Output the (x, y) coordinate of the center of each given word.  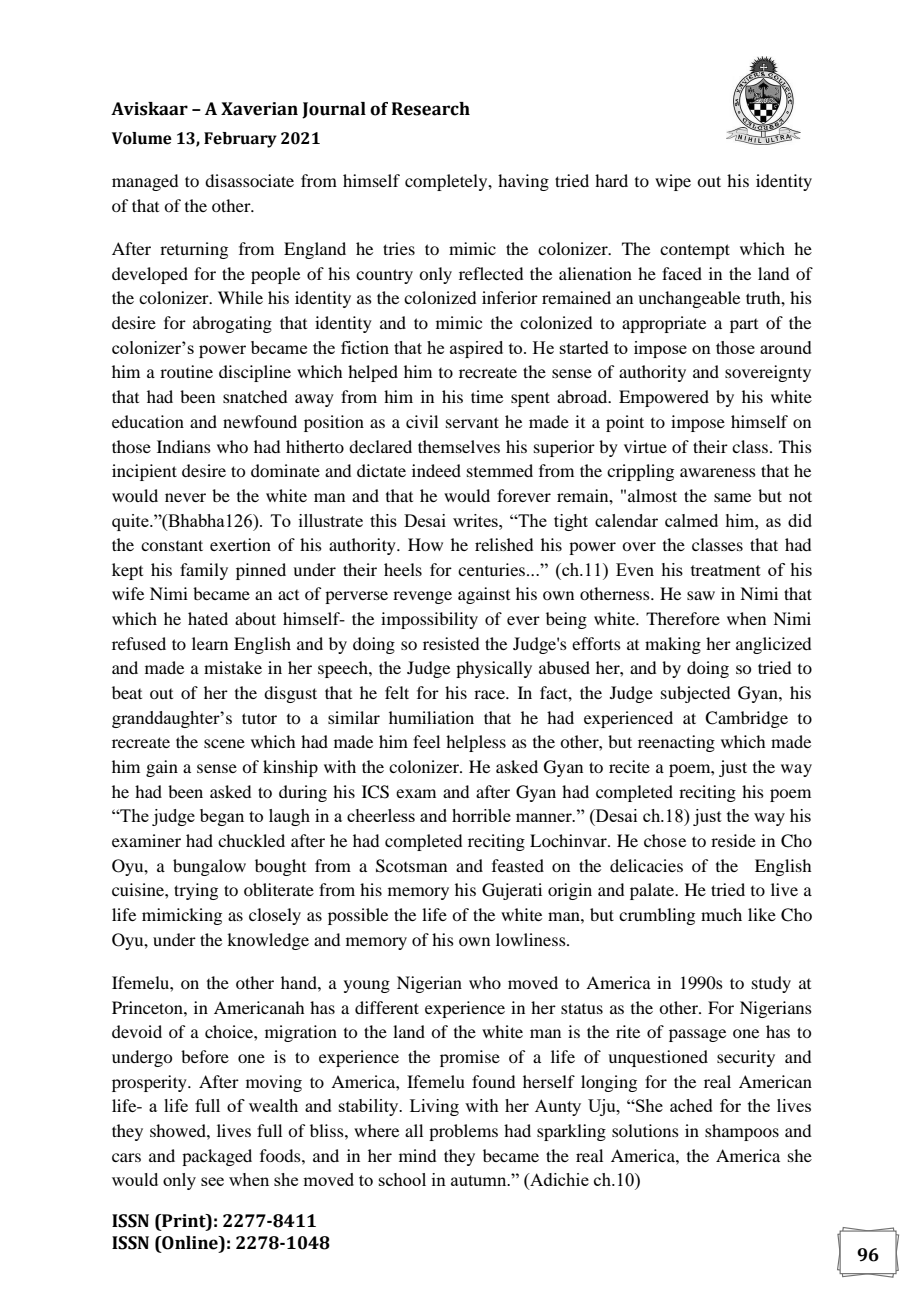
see (212, 1181)
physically (494, 669)
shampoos (742, 1132)
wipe (673, 182)
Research (431, 109)
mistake (233, 667)
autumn (480, 1180)
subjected (695, 694)
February (240, 140)
